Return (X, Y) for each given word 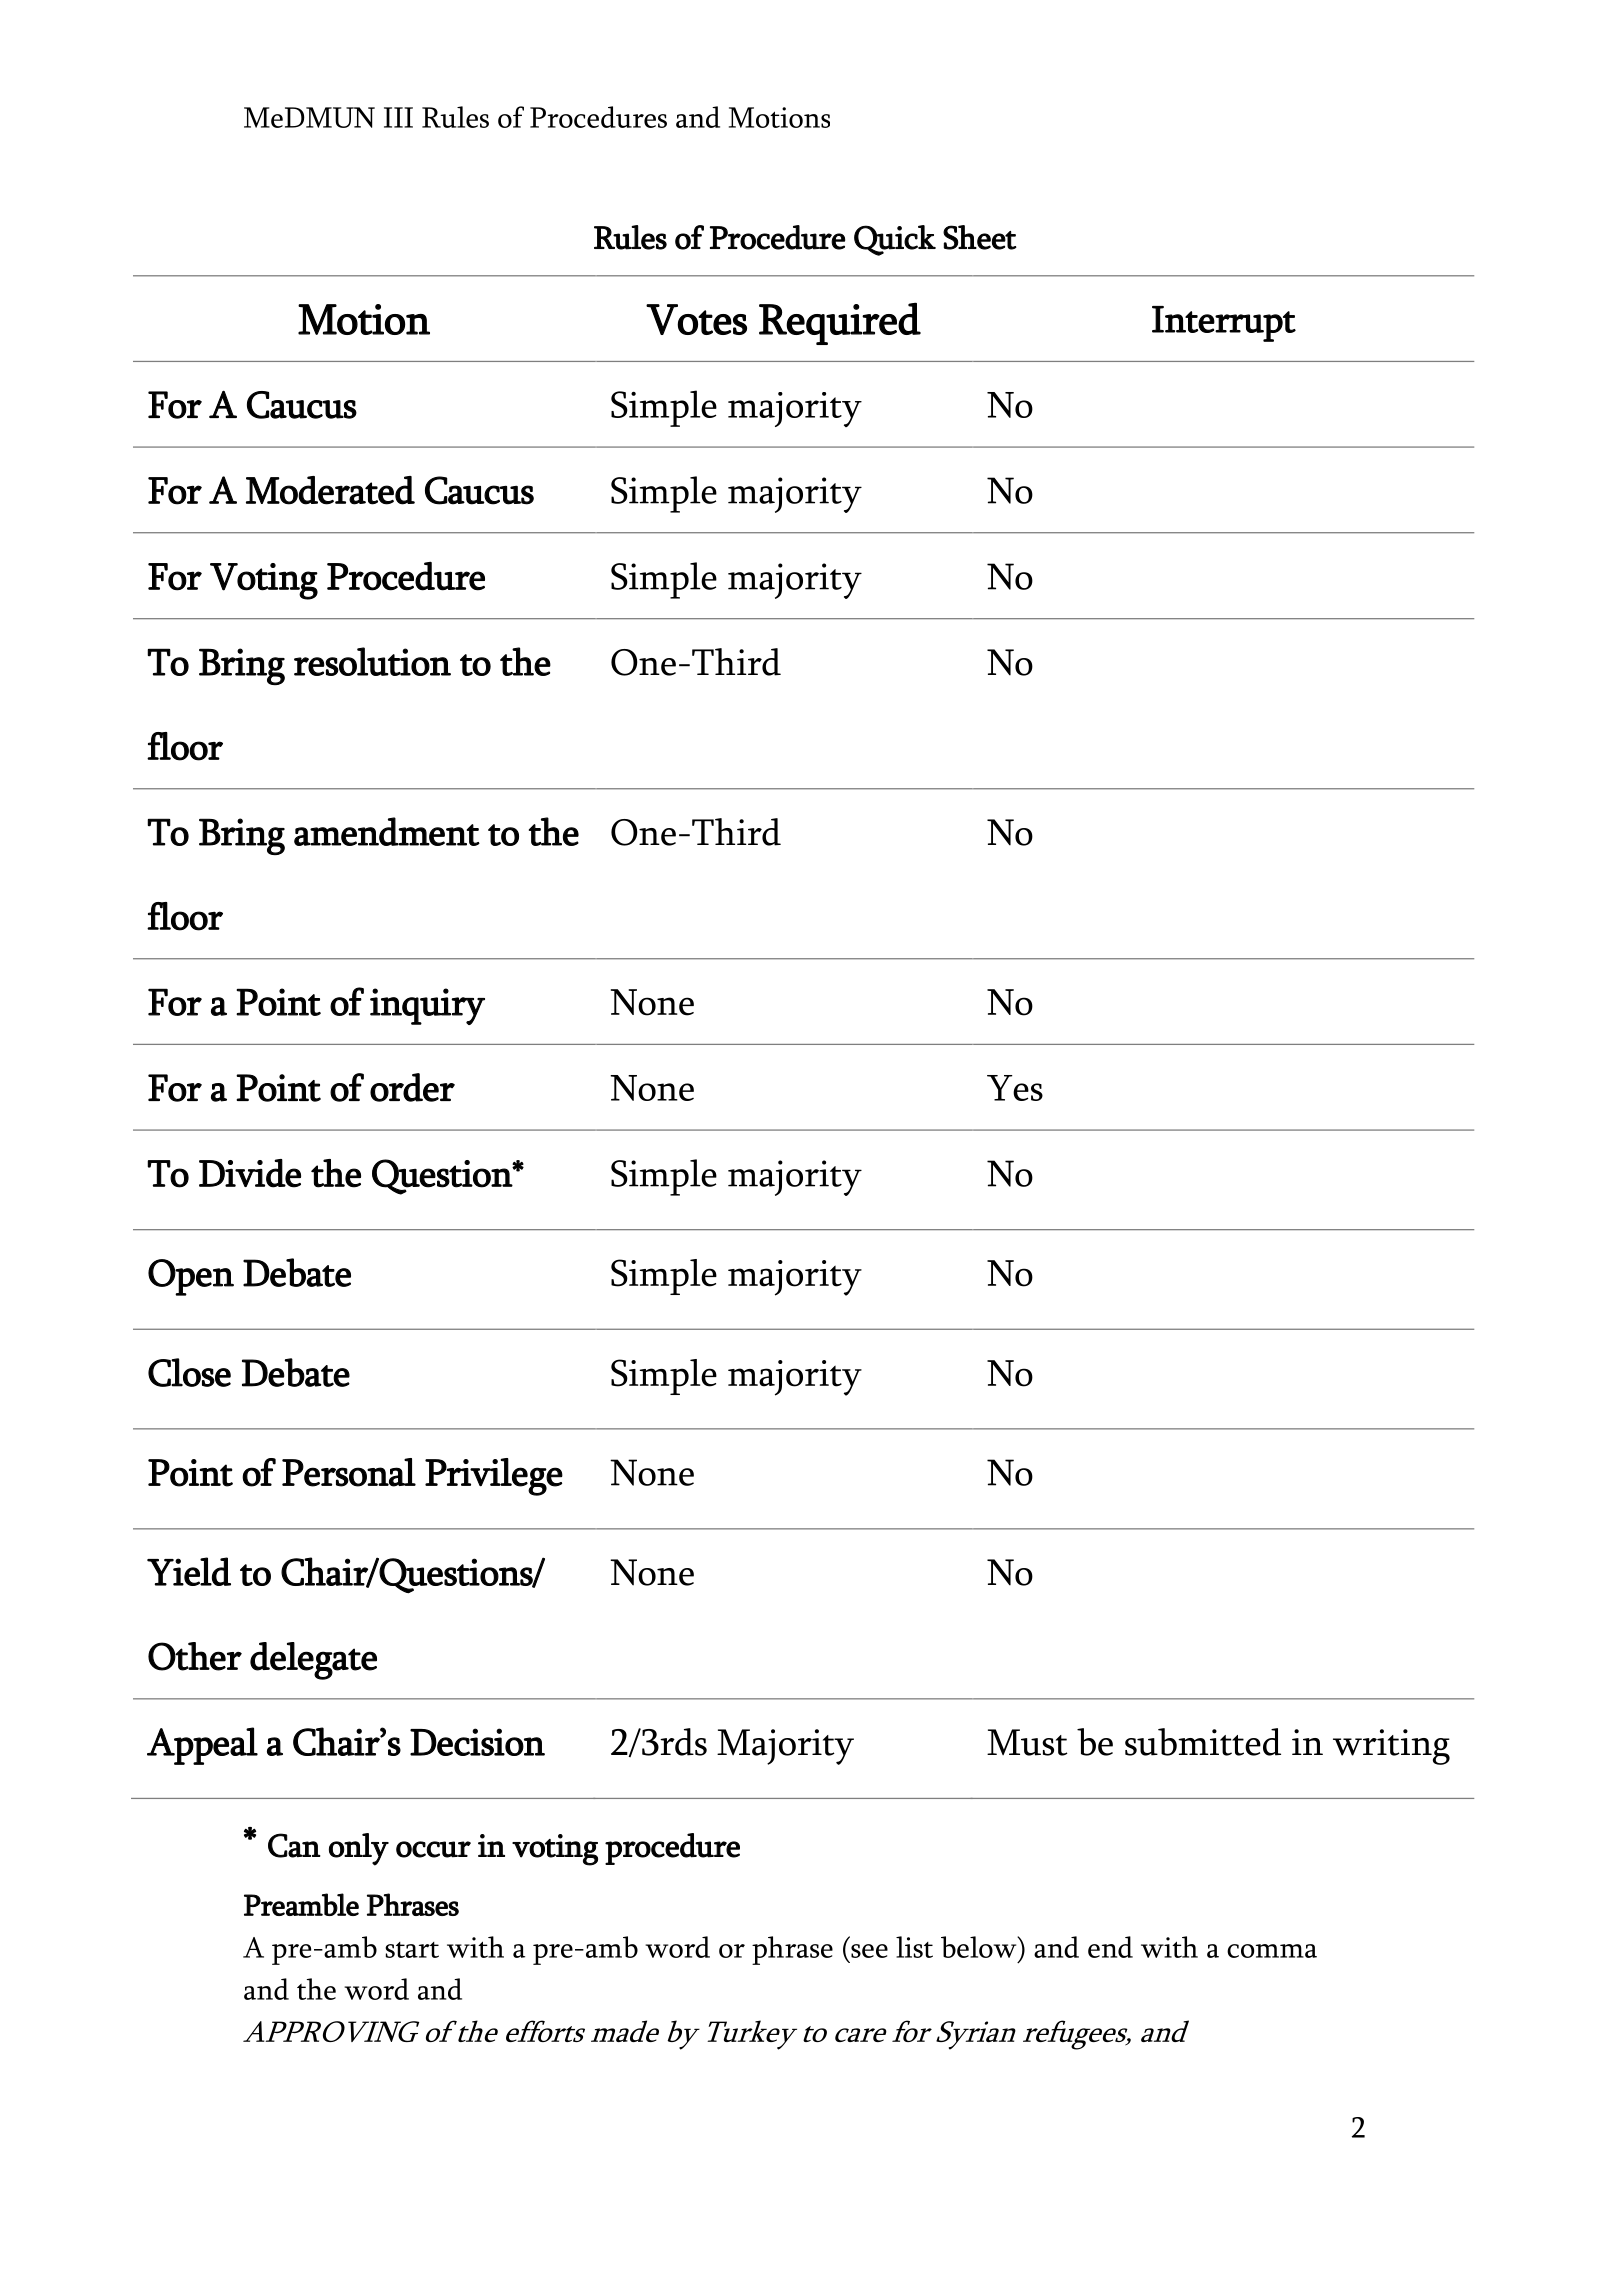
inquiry (427, 1006)
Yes (1015, 1088)
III (398, 117)
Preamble (301, 1904)
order (412, 1087)
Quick (895, 240)
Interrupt (1224, 324)
